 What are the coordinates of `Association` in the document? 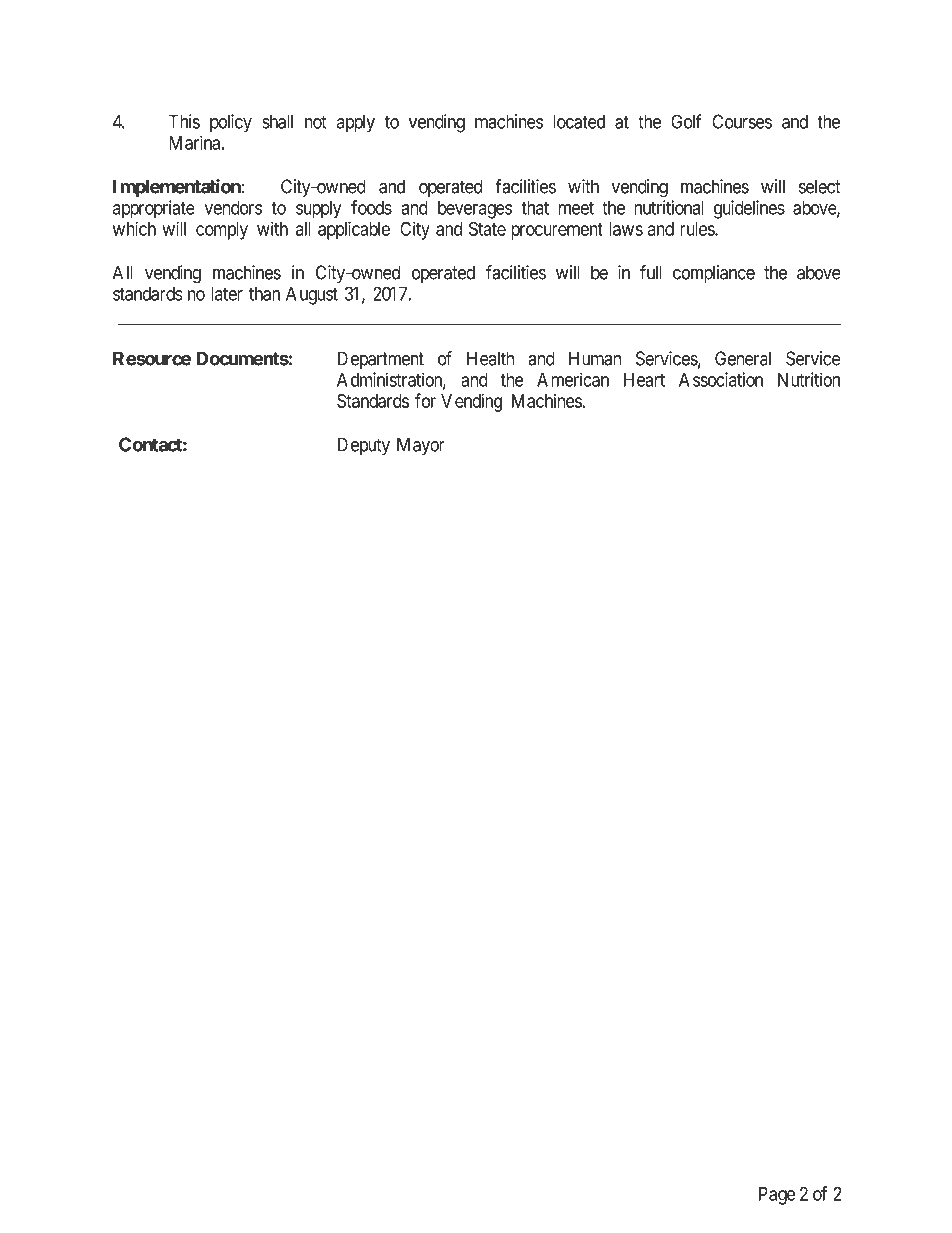 It's located at (721, 379).
